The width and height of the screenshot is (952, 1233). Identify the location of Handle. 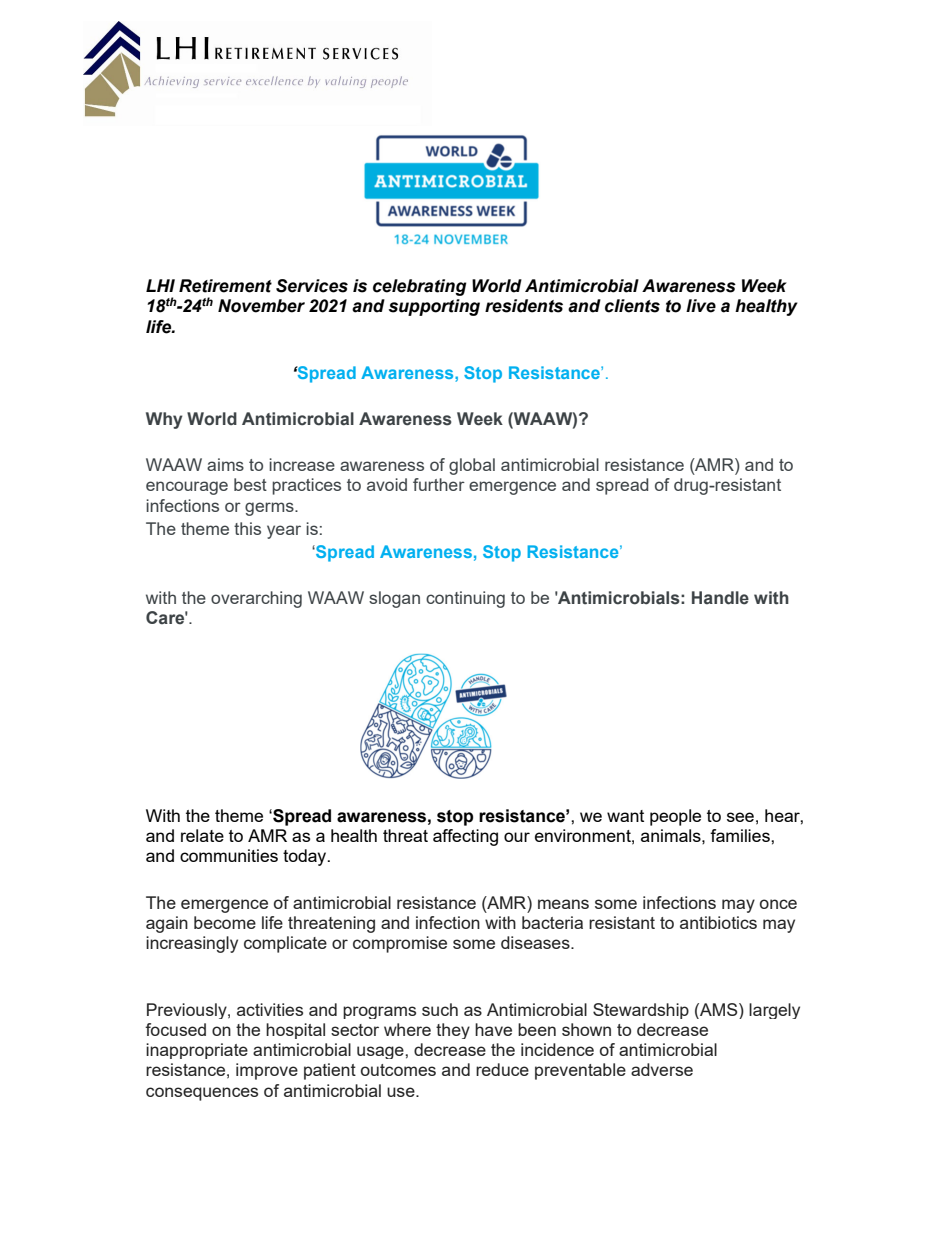
(720, 598).
